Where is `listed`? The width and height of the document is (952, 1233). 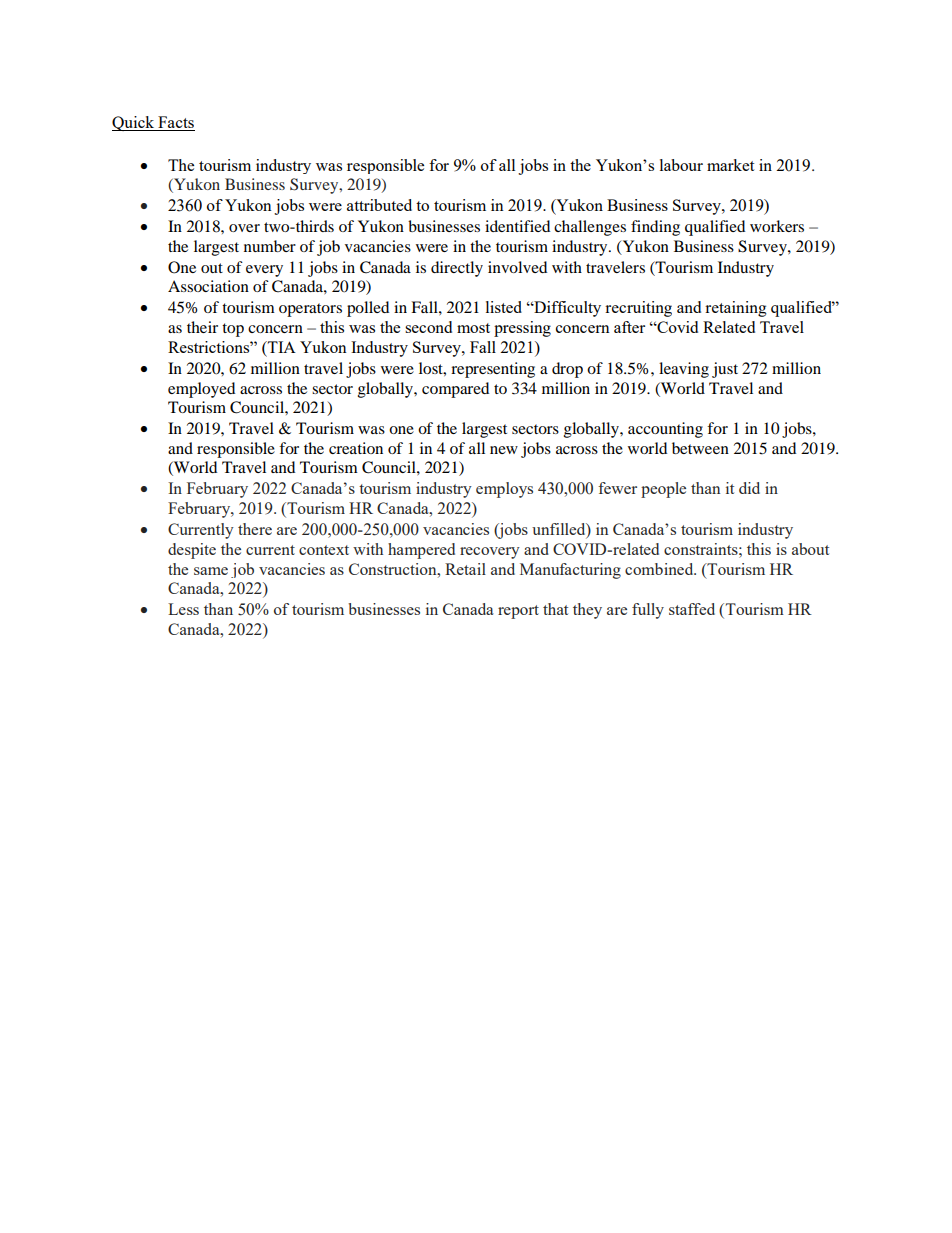 listed is located at coordinates (504, 307).
